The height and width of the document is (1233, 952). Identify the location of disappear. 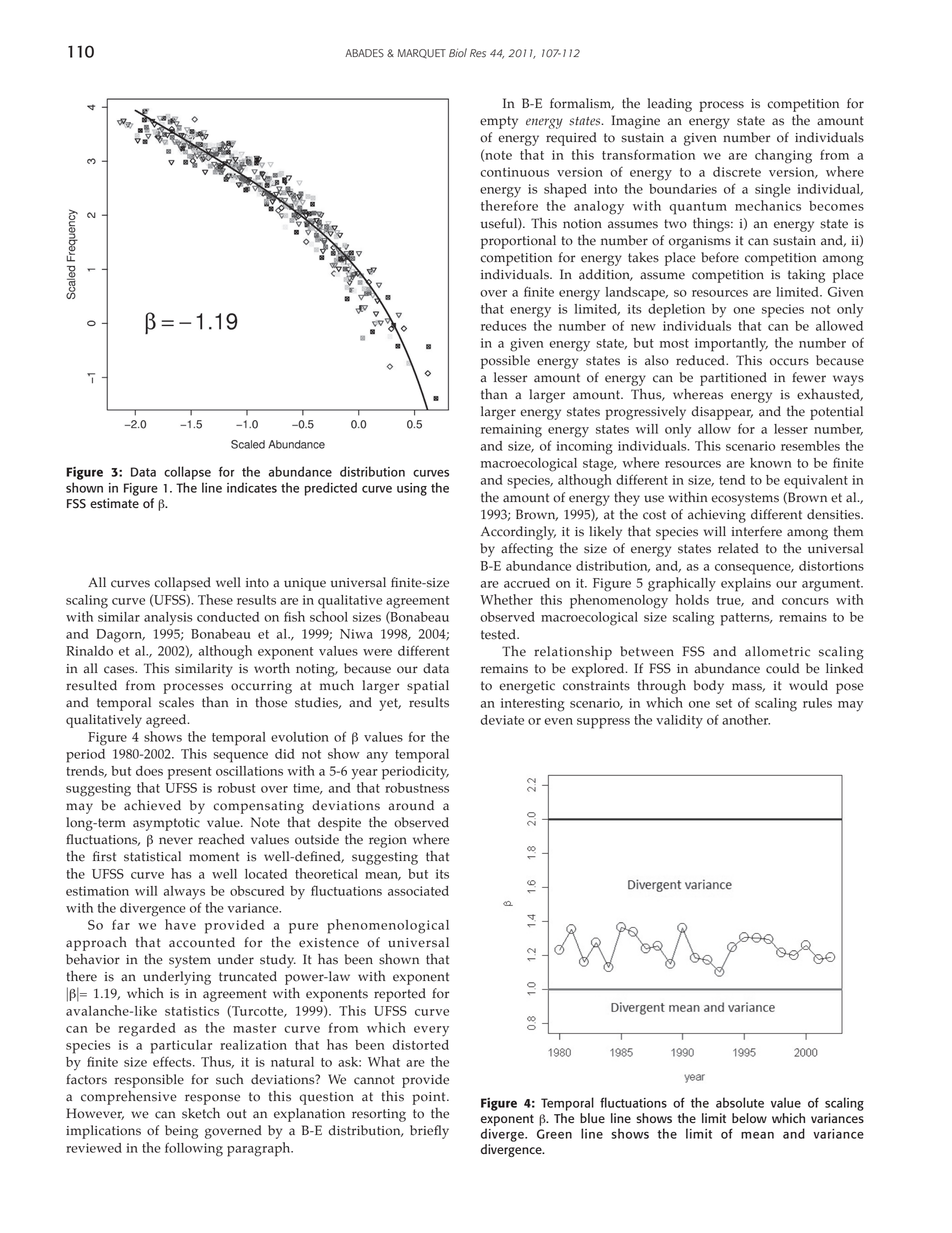
(722, 413).
